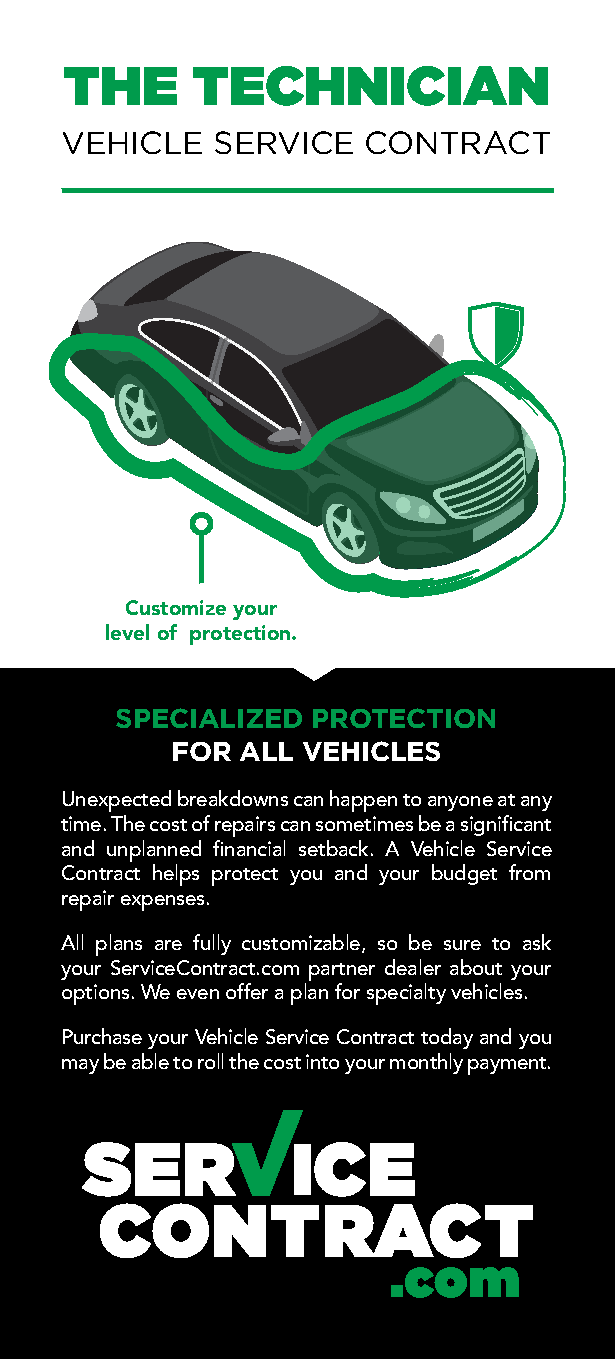 The image size is (615, 1359). What do you see at coordinates (370, 86) in the screenshot?
I see `TECHNICIAN` at bounding box center [370, 86].
